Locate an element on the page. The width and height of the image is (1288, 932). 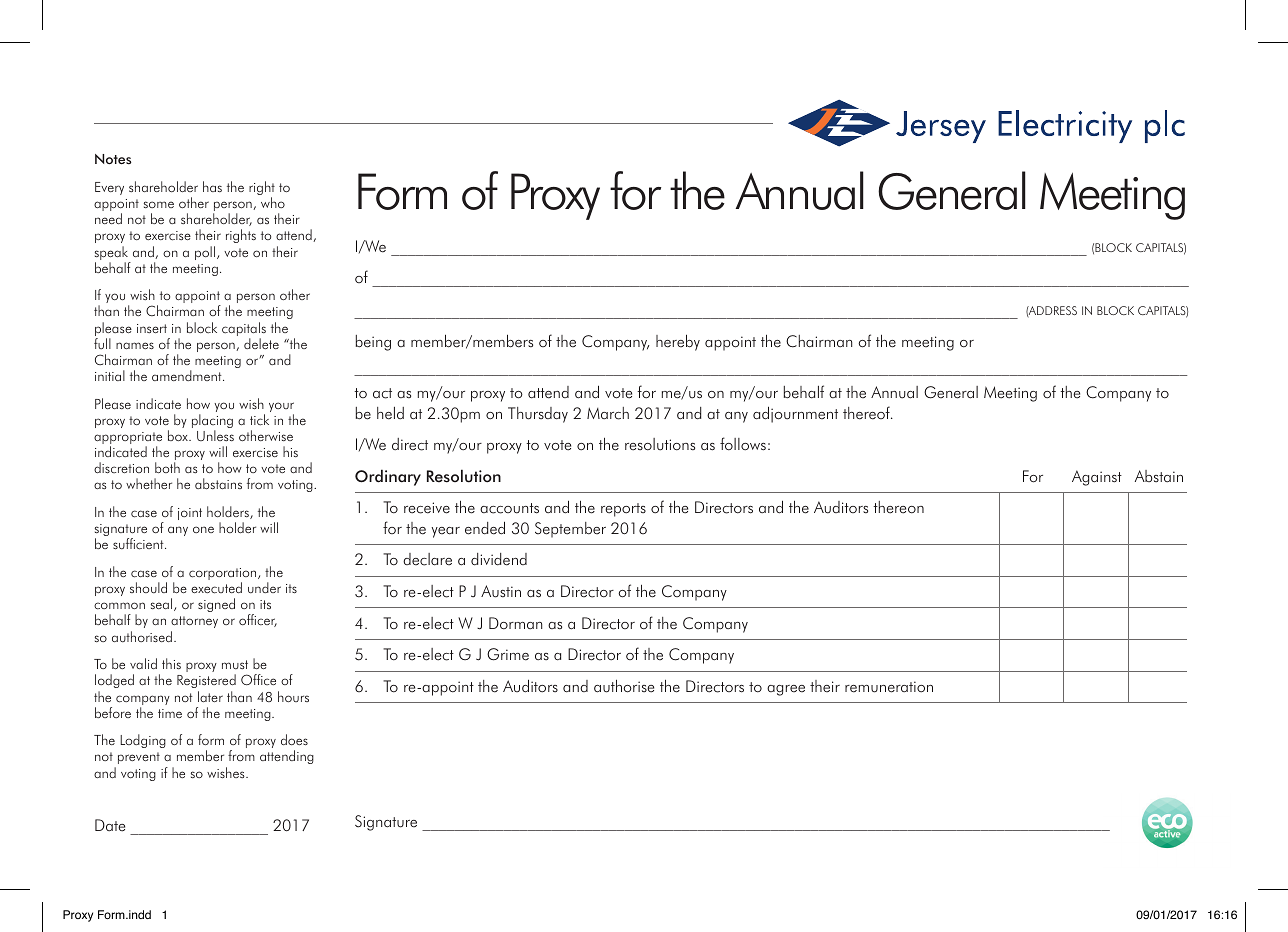
hereby is located at coordinates (678, 342).
